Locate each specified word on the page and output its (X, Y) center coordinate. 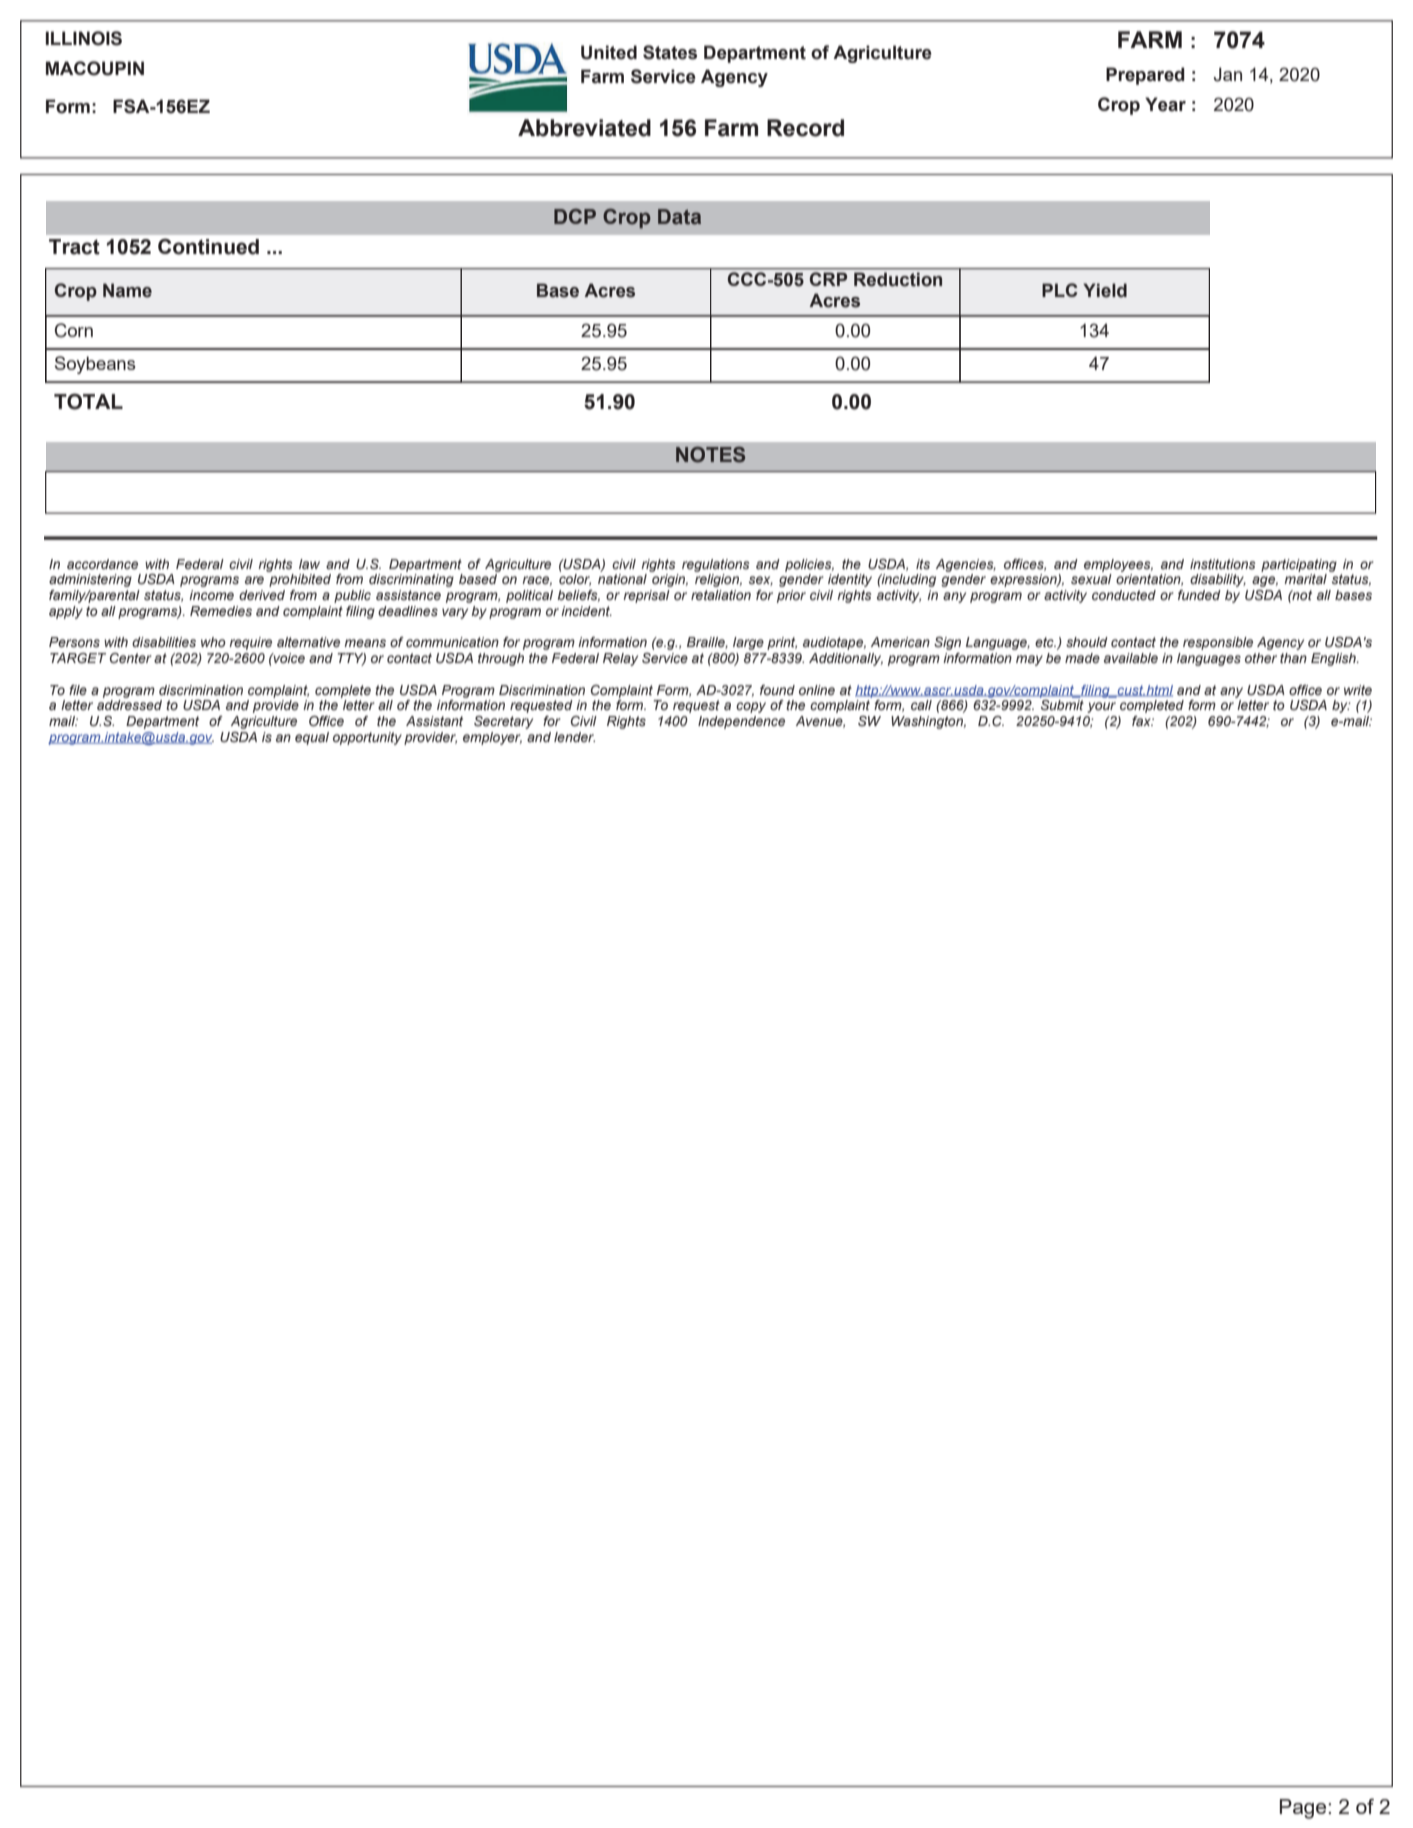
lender (574, 737)
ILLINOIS (84, 38)
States (670, 52)
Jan (1228, 74)
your (1101, 707)
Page (1304, 1809)
